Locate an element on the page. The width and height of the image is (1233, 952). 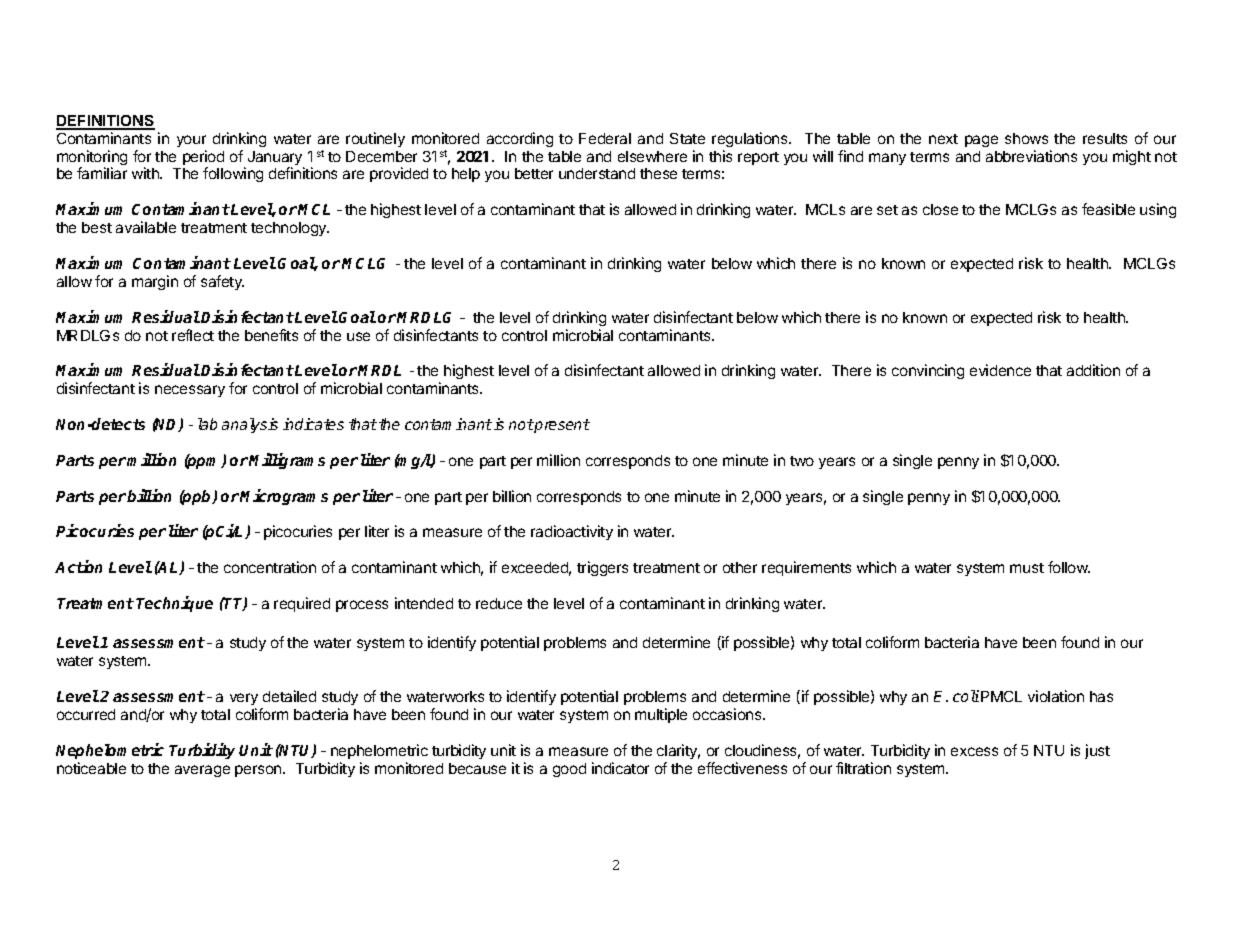
abbreviations is located at coordinates (1031, 156).
